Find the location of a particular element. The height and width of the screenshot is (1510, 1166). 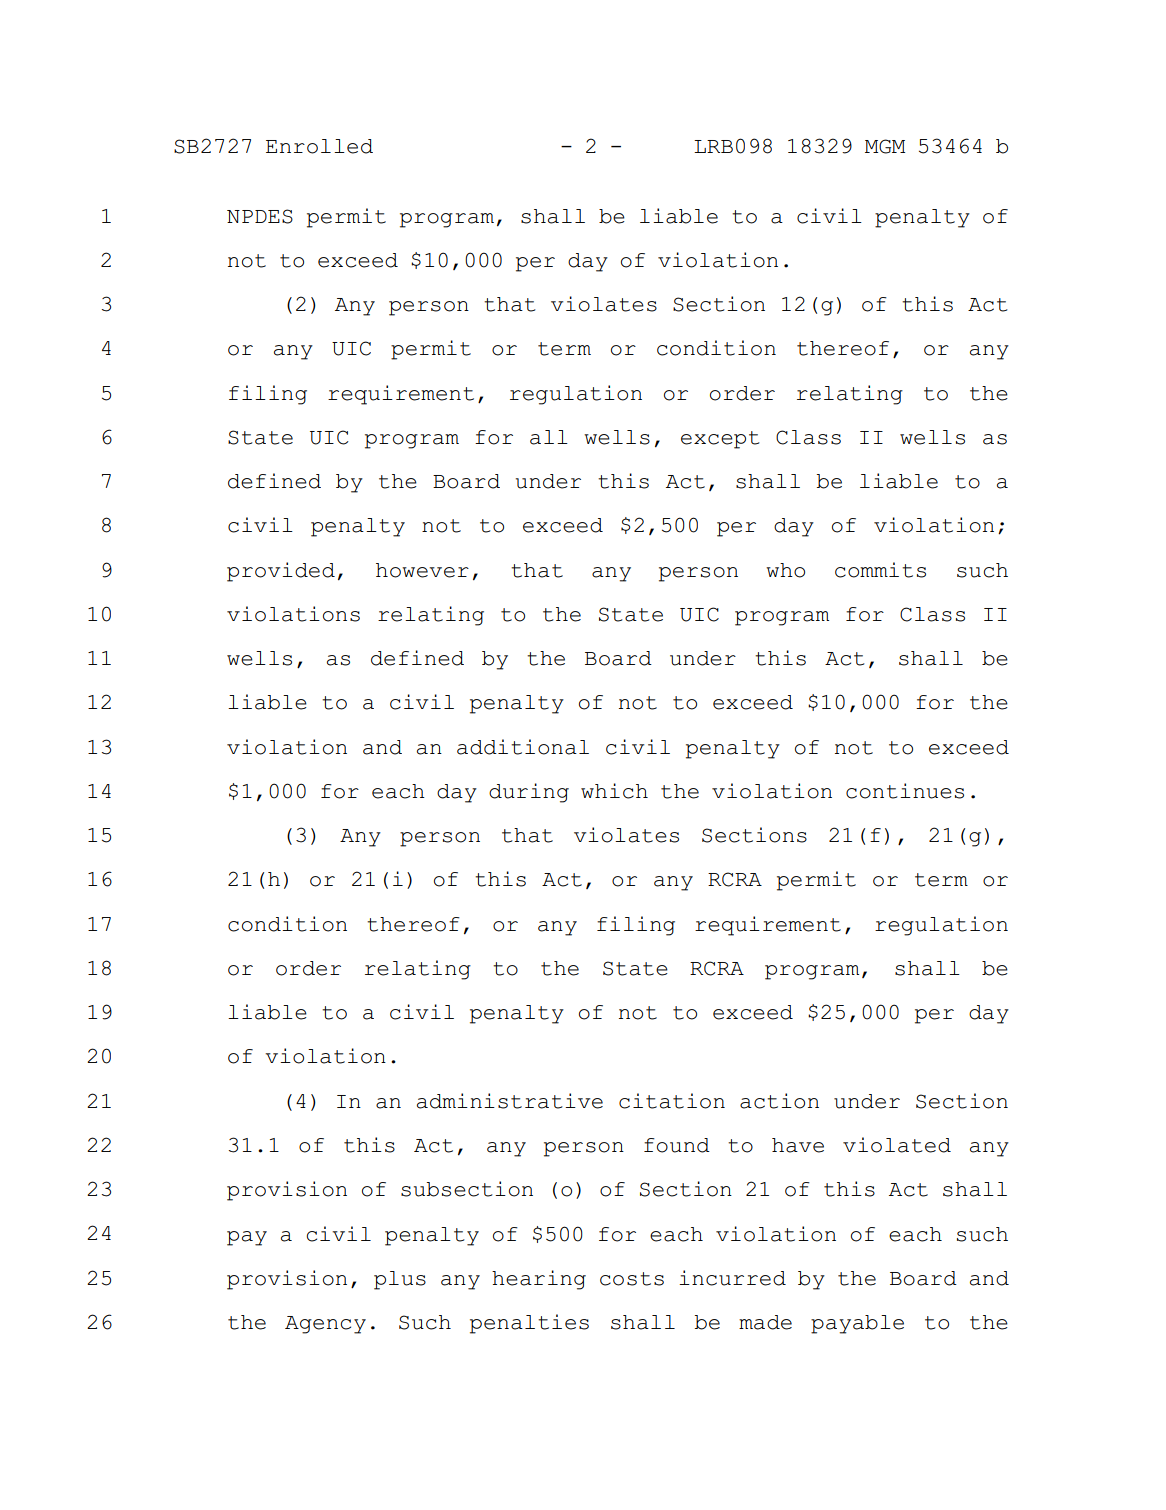

citation is located at coordinates (672, 1101).
